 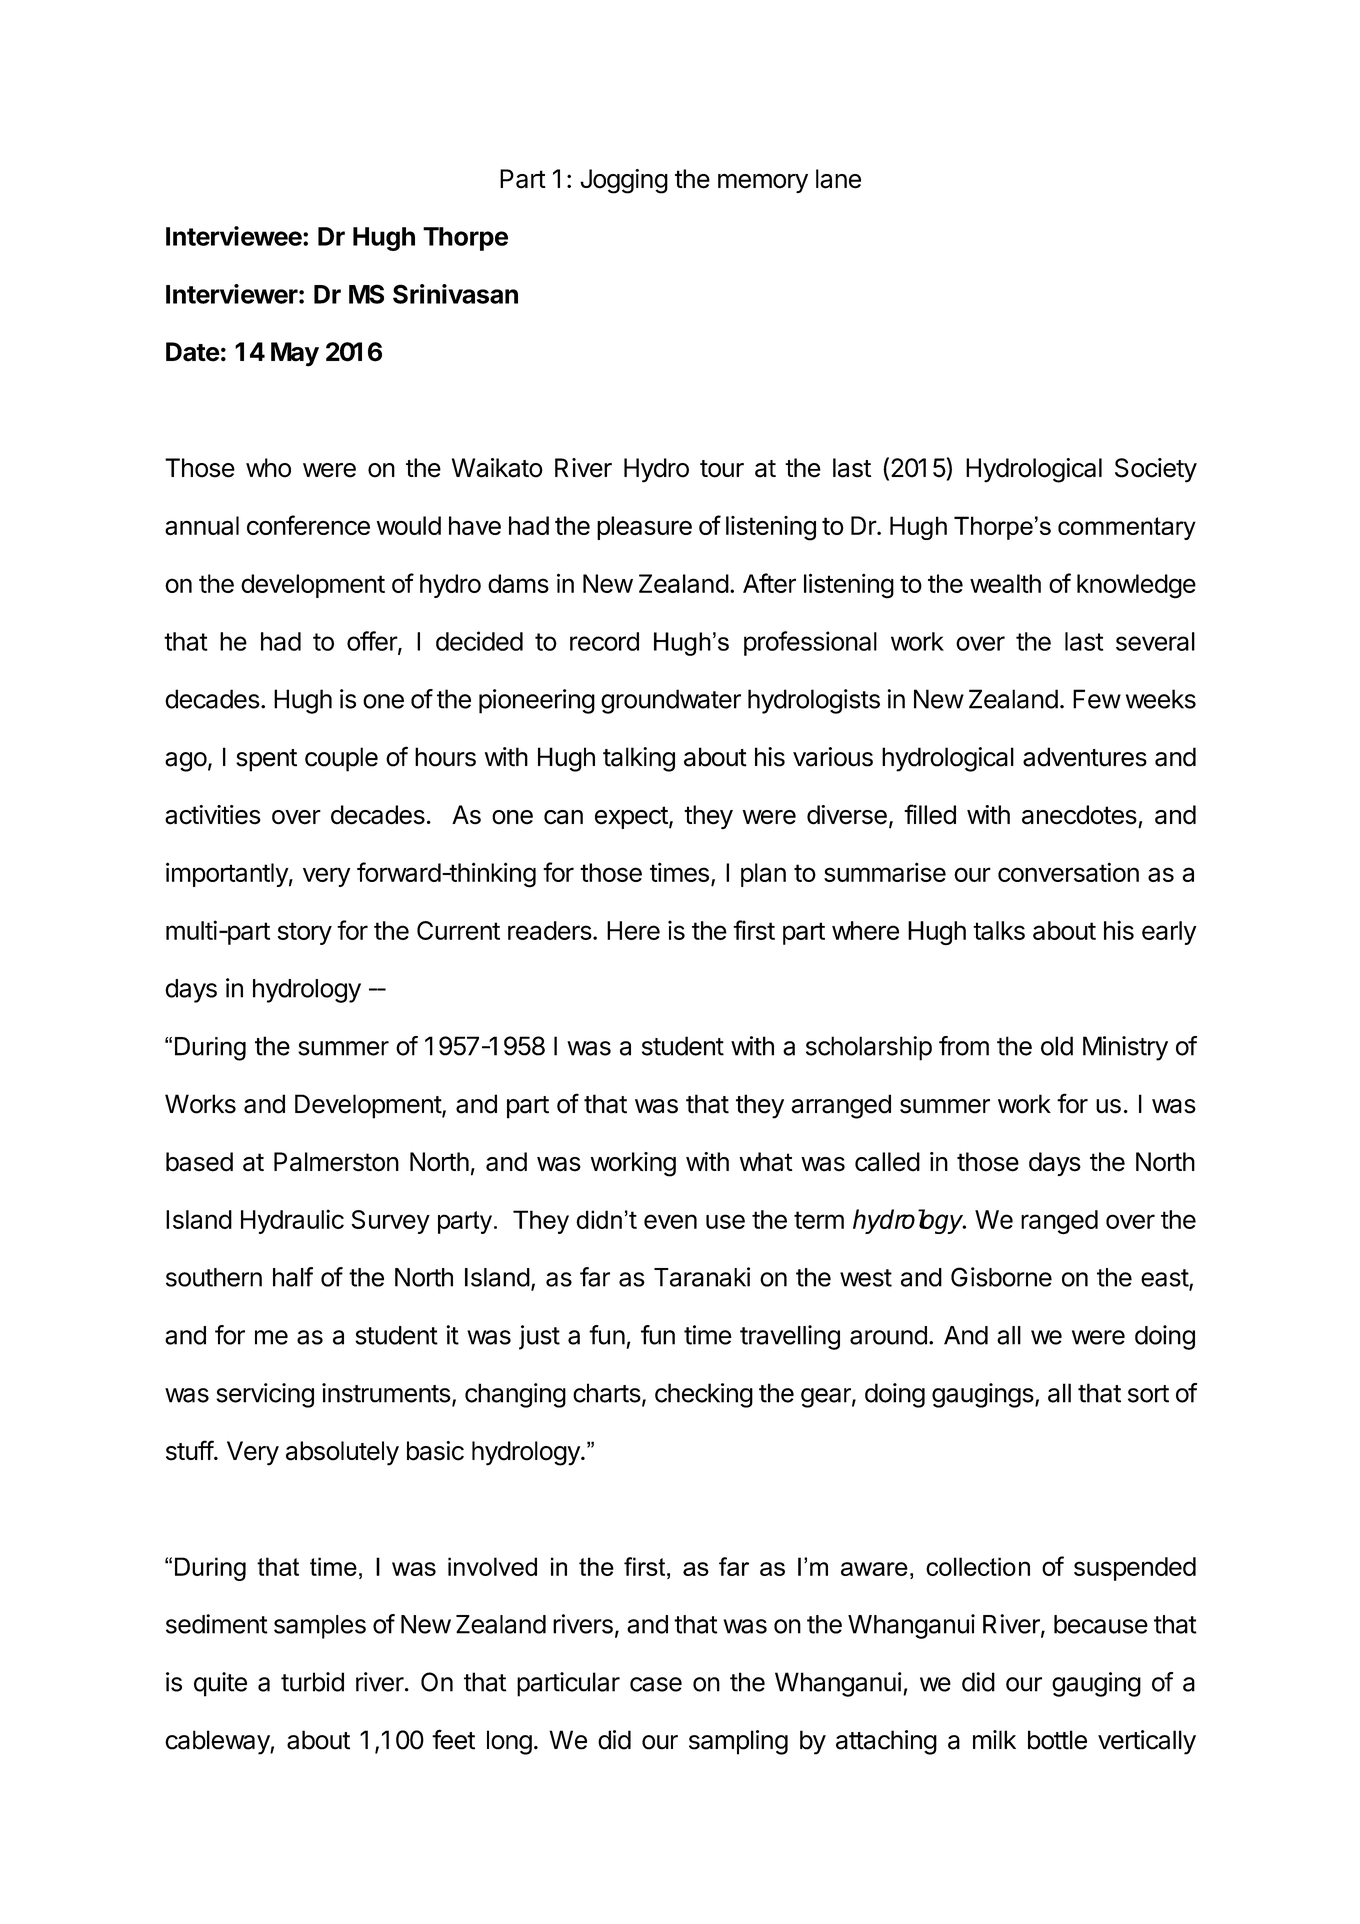 I want to click on wealth, so click(x=1005, y=583).
